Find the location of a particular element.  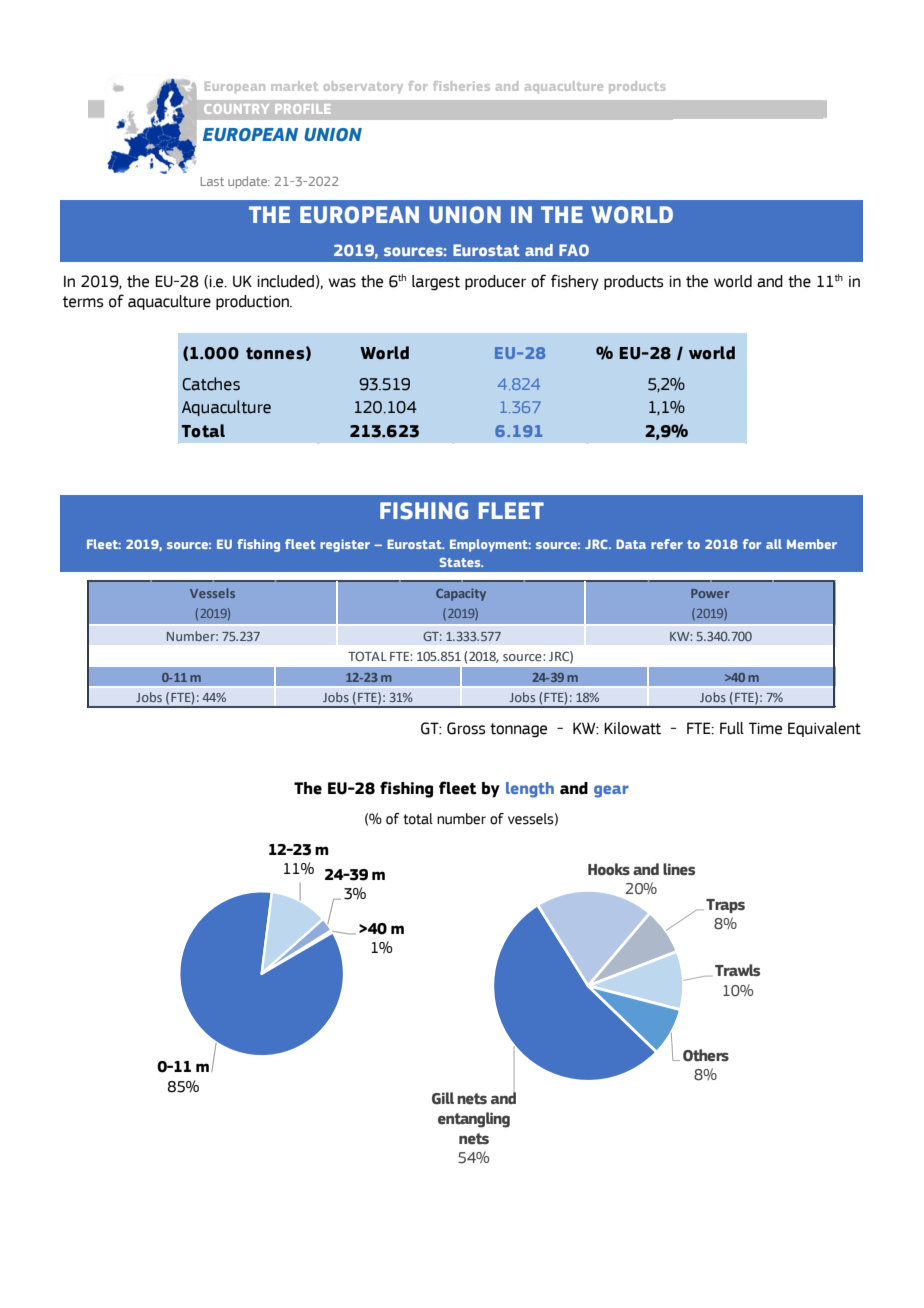

FAO is located at coordinates (574, 250).
